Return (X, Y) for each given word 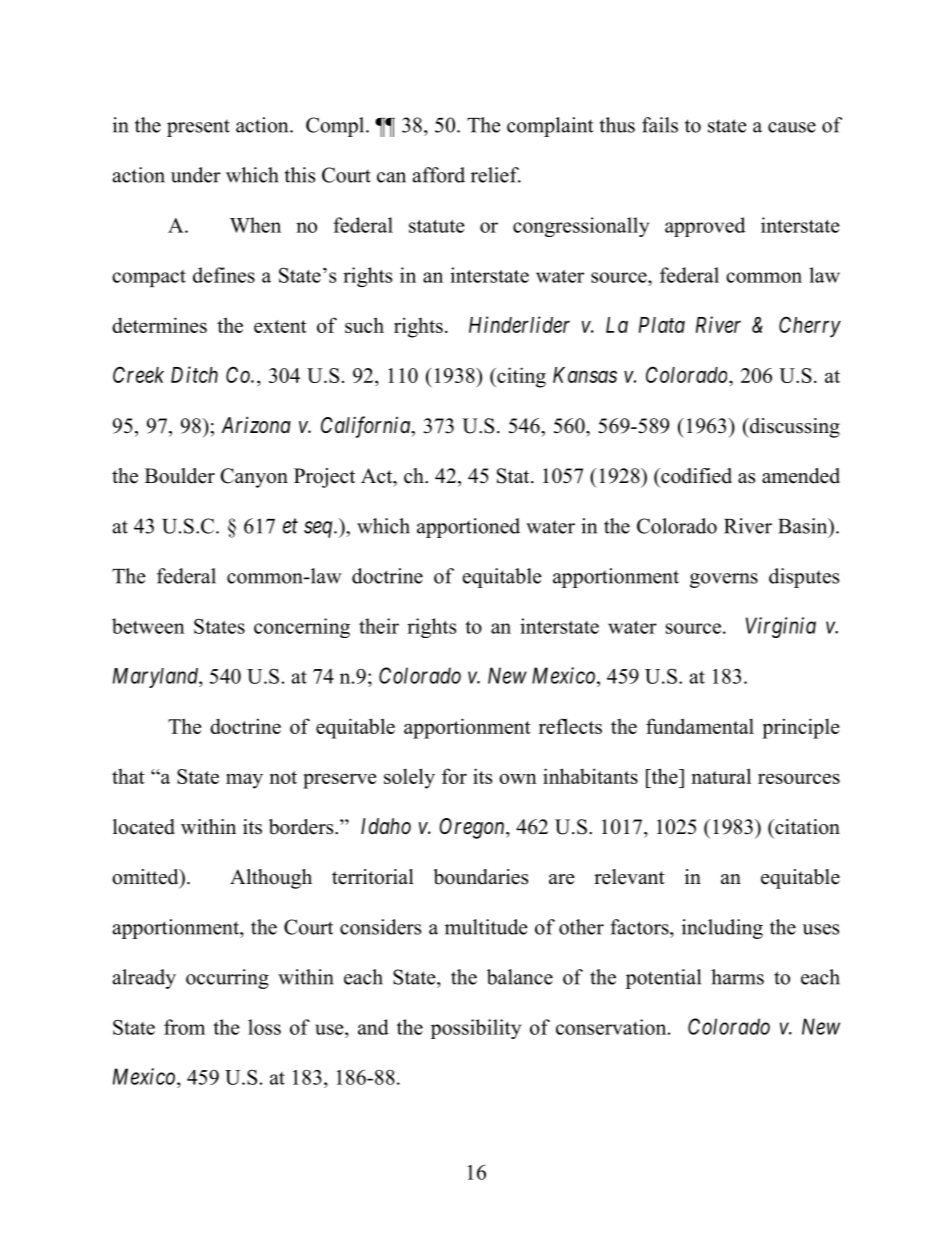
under (196, 175)
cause (792, 127)
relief (496, 175)
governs (724, 580)
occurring (227, 979)
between (148, 626)
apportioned (468, 528)
